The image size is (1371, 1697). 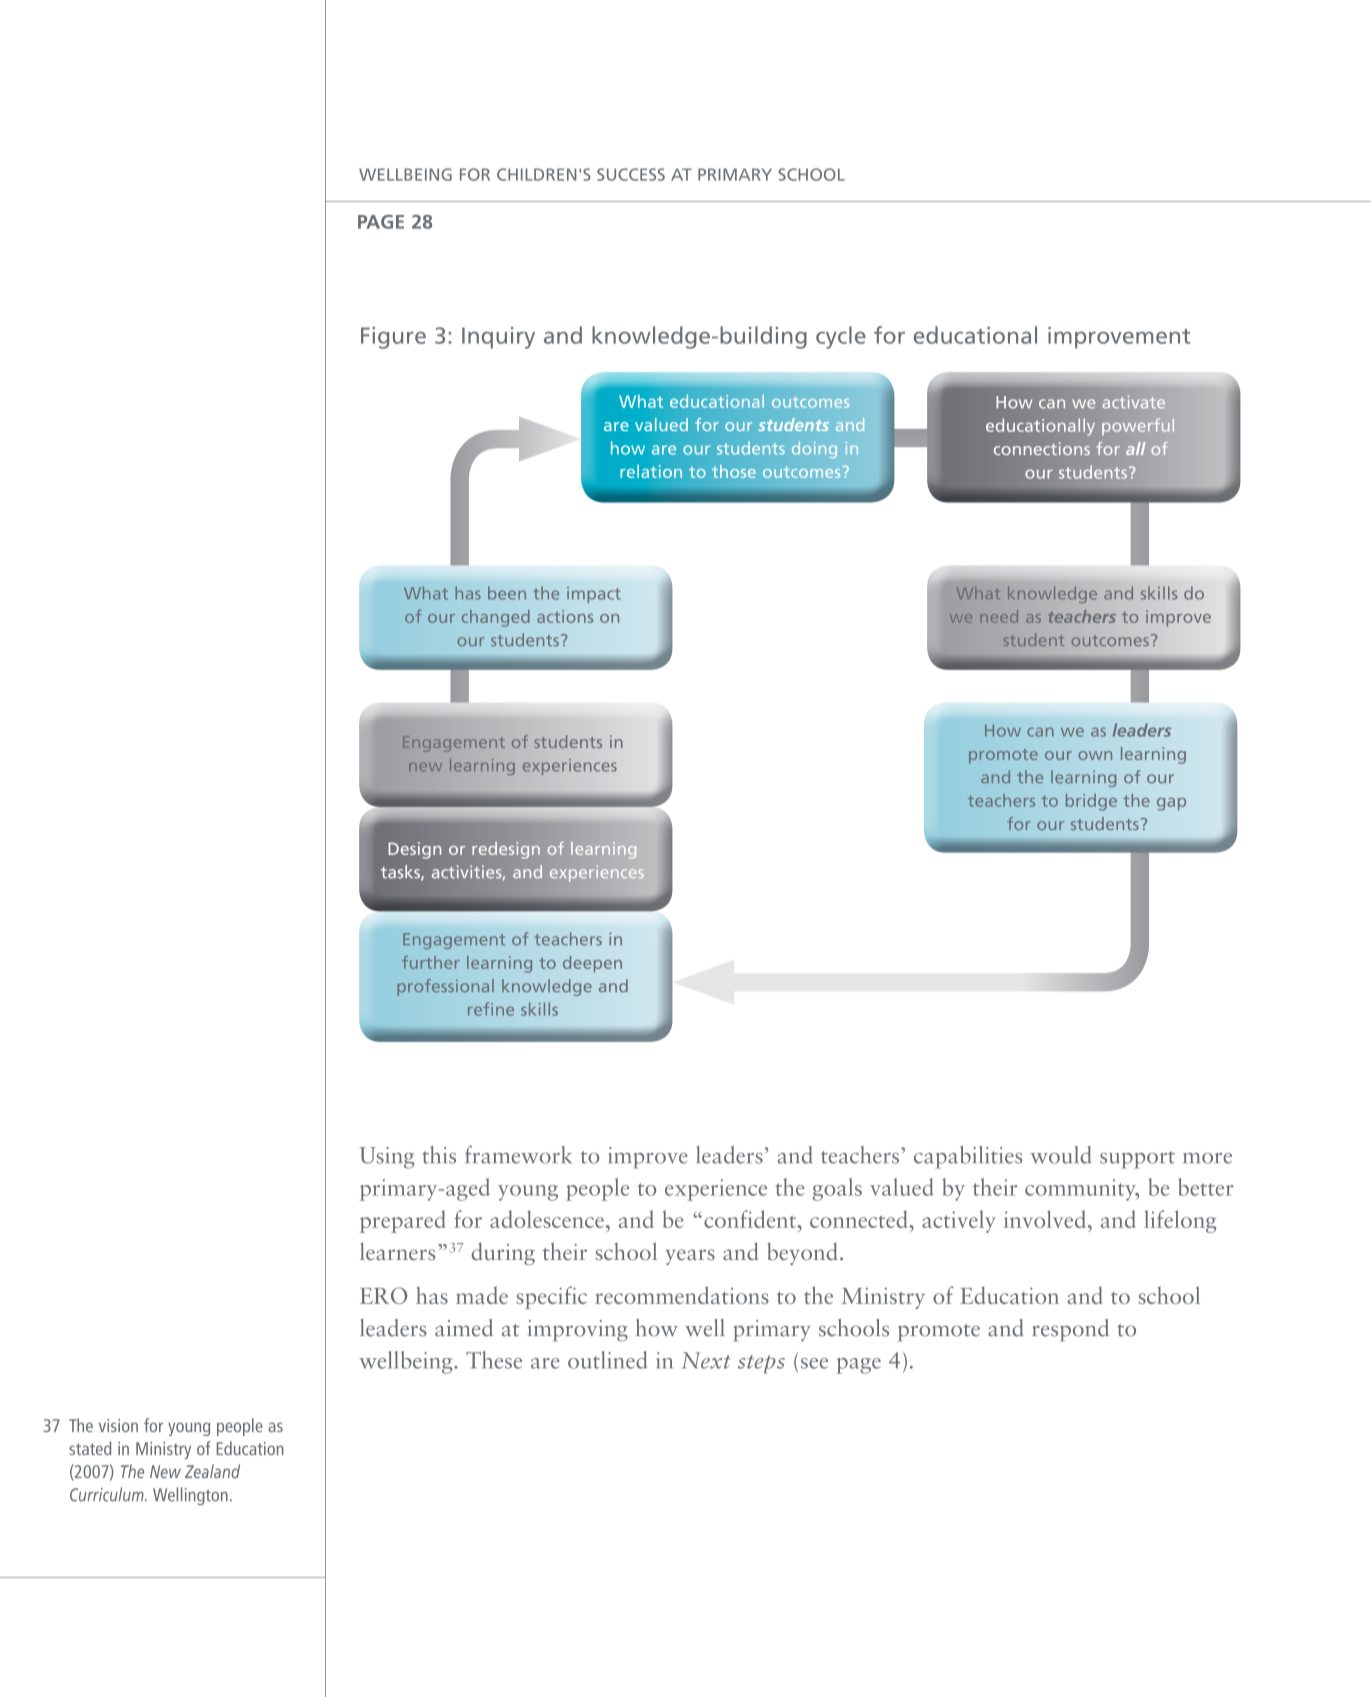 What do you see at coordinates (212, 1471) in the screenshot?
I see `Zealand` at bounding box center [212, 1471].
